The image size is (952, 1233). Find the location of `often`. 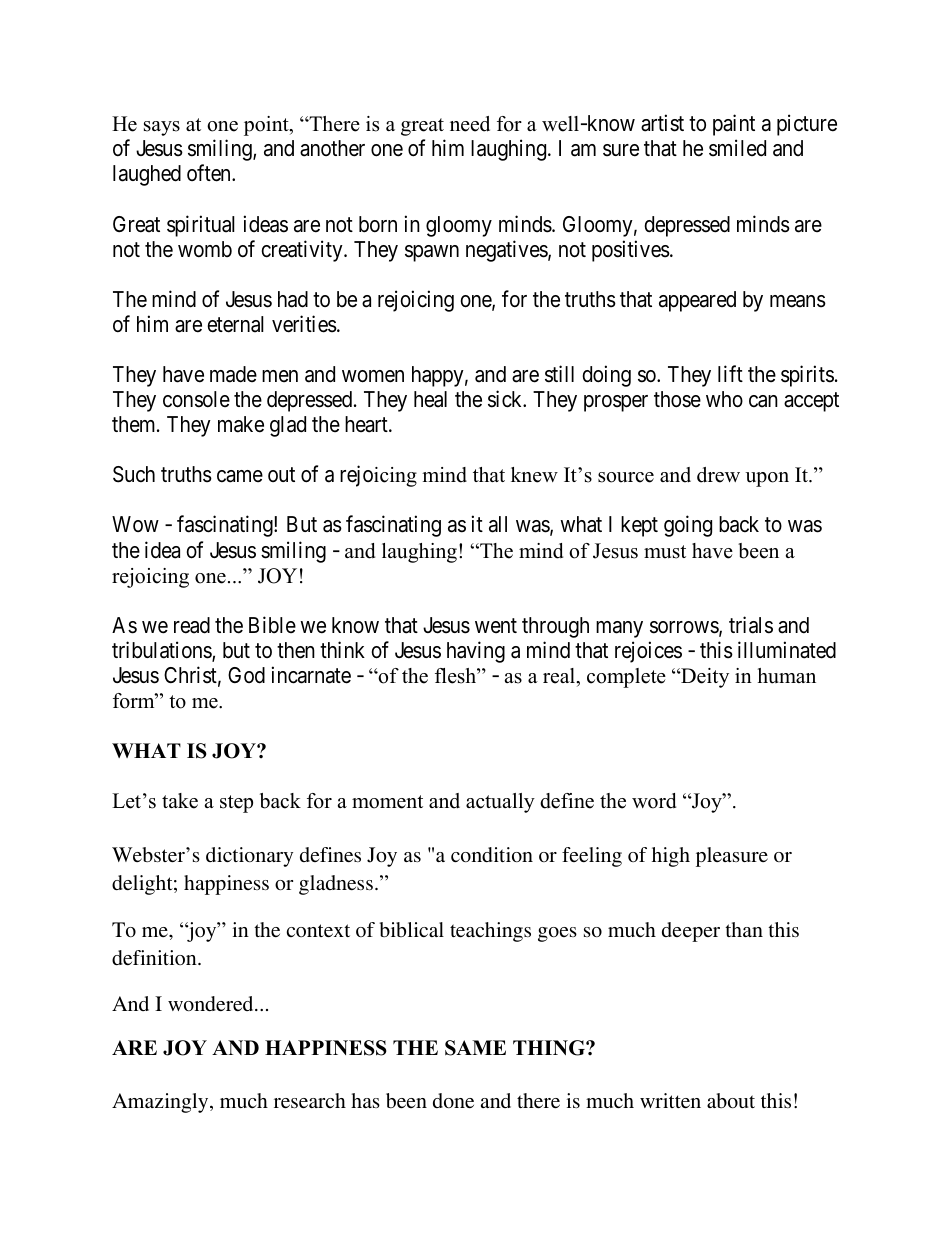

often is located at coordinates (210, 173).
